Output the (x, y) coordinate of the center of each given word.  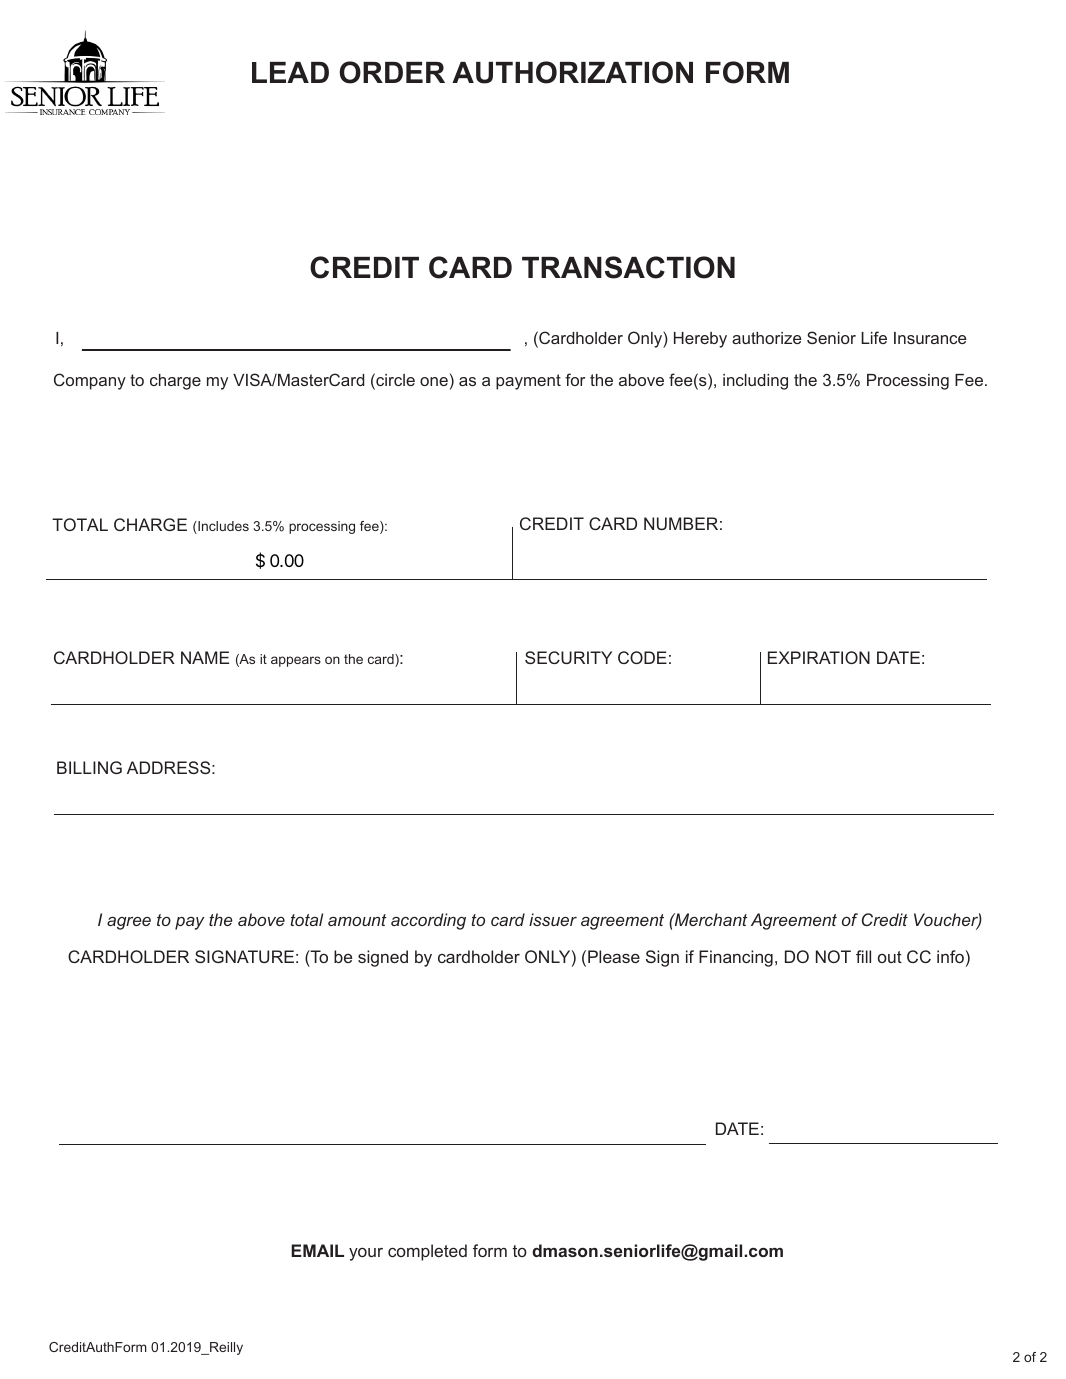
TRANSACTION (628, 267)
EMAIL (317, 1250)
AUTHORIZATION (572, 72)
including (755, 382)
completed (427, 1252)
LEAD (290, 72)
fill (863, 956)
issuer (553, 919)
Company (90, 381)
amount (357, 920)
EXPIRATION (819, 657)
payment (528, 382)
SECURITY (568, 657)
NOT (833, 956)
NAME (205, 657)
